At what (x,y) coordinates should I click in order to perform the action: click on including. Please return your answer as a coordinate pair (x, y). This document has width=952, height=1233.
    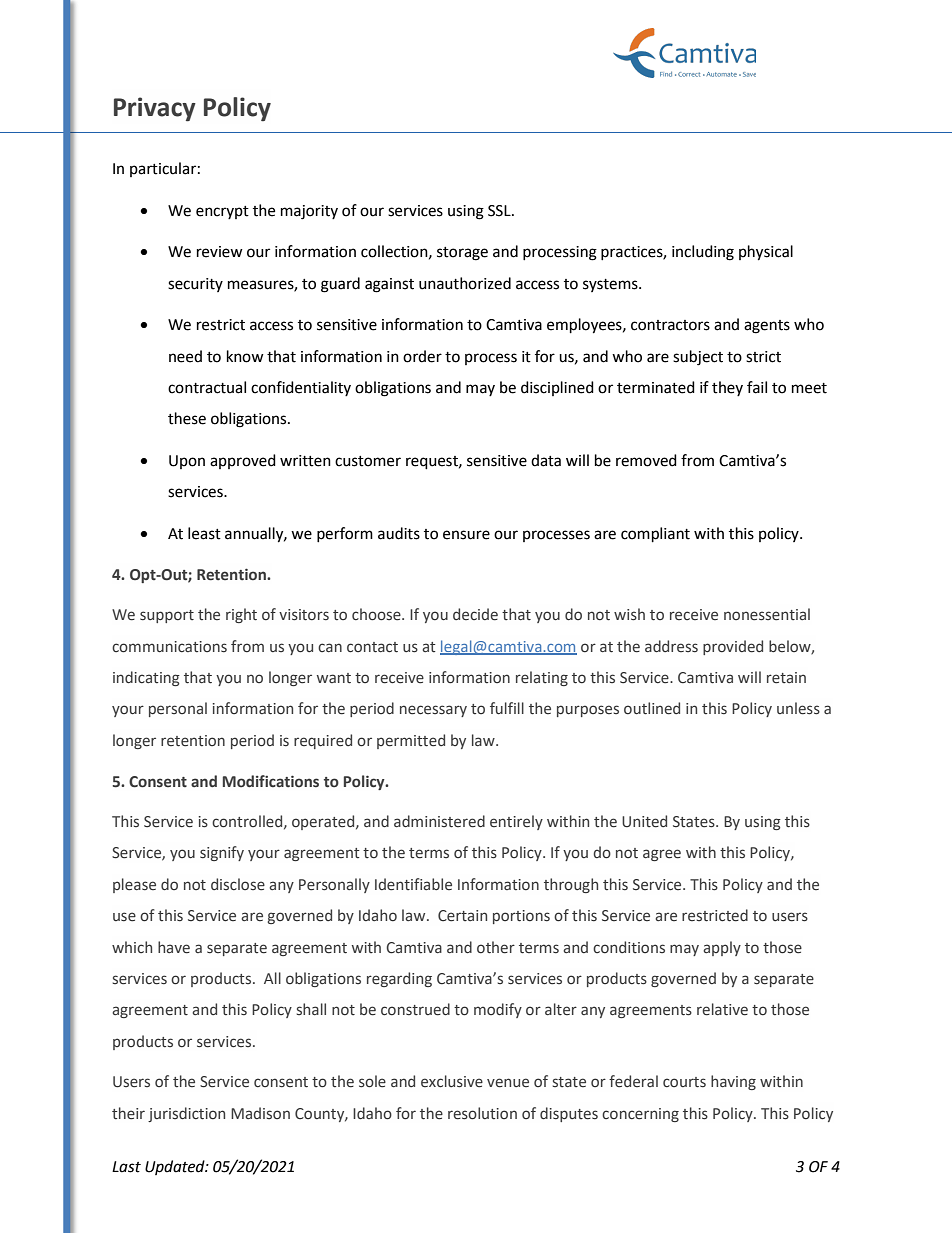
    Looking at the image, I should click on (703, 253).
